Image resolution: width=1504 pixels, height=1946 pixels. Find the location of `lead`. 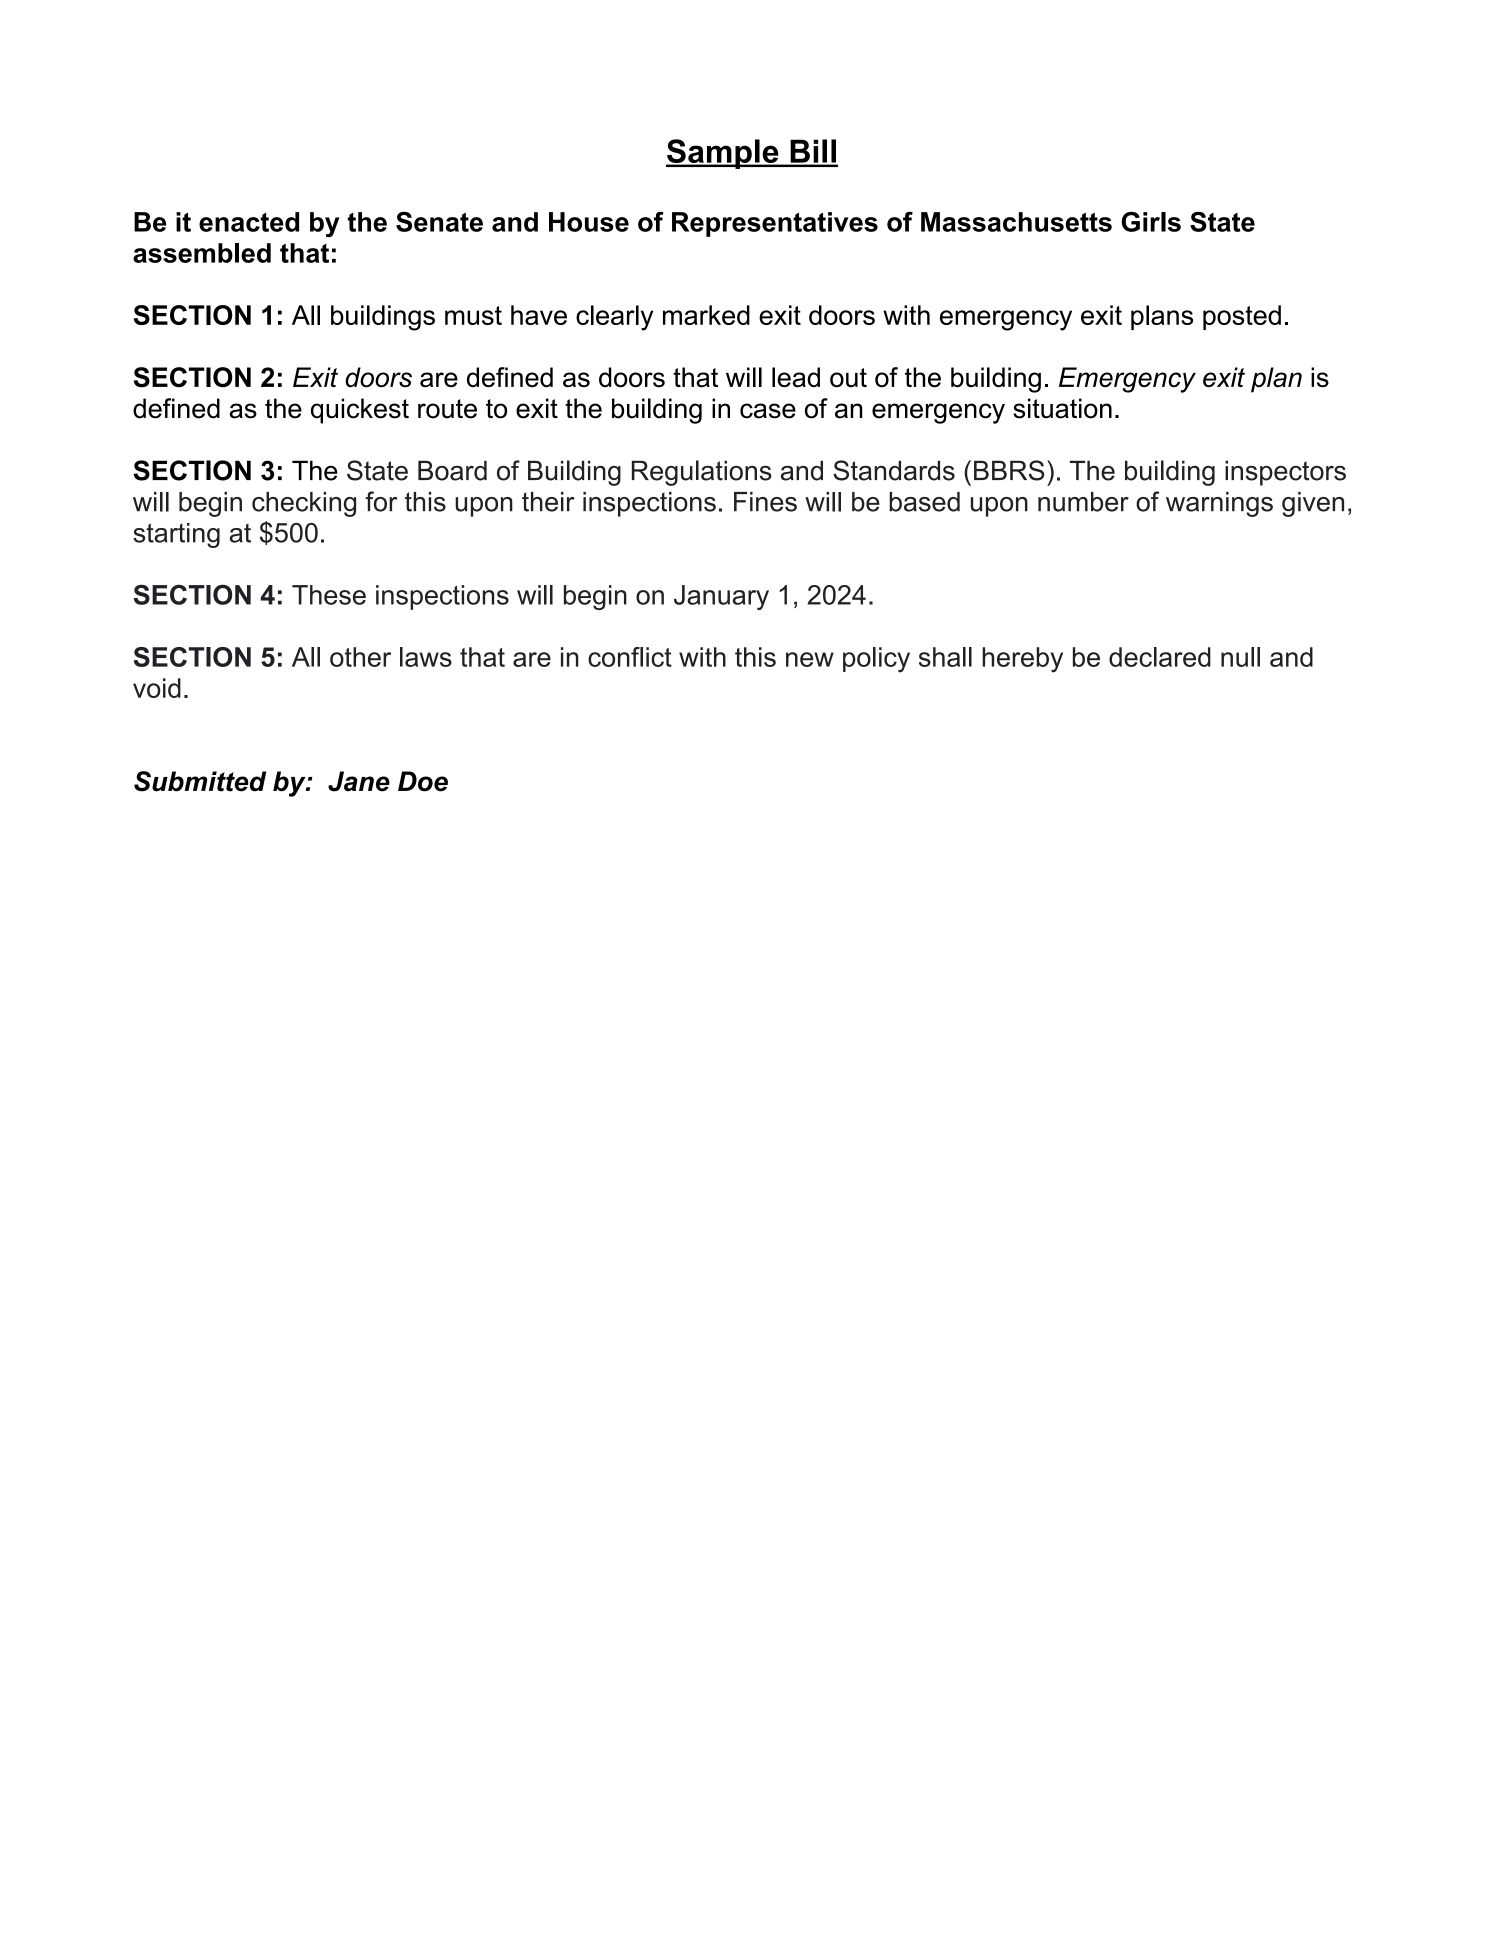

lead is located at coordinates (796, 377).
